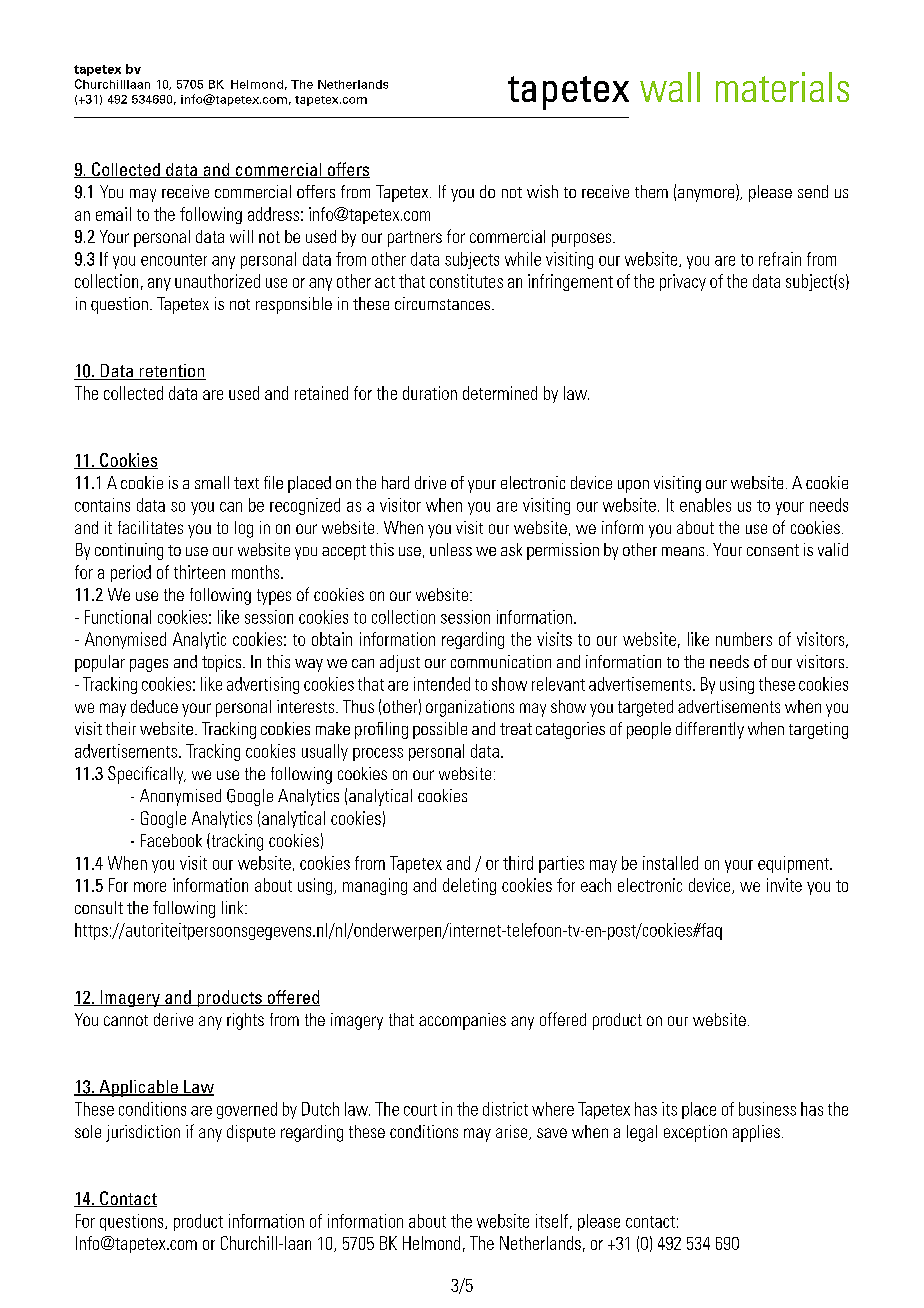  I want to click on refrain, so click(780, 259).
